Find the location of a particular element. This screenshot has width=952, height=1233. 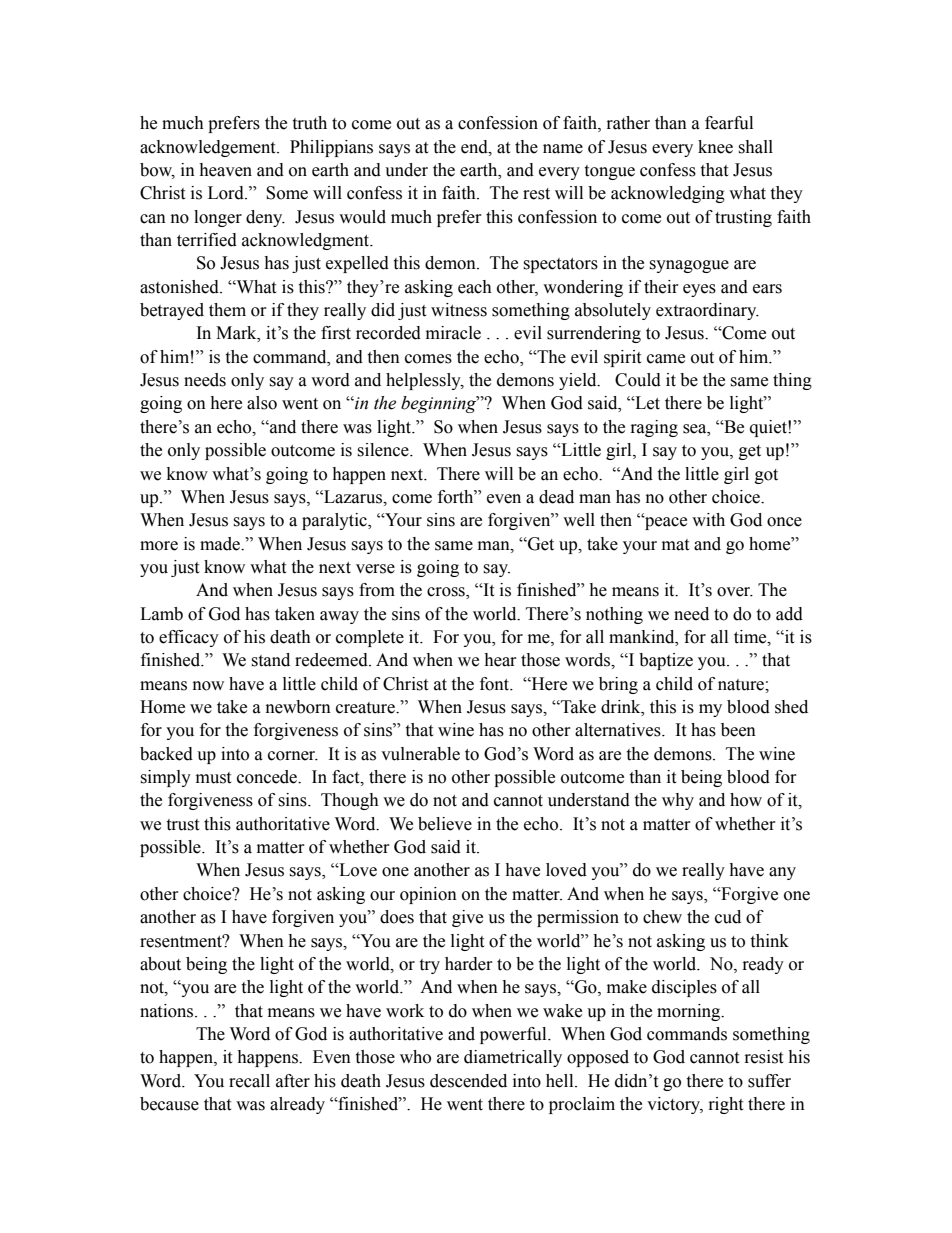

how is located at coordinates (746, 800).
